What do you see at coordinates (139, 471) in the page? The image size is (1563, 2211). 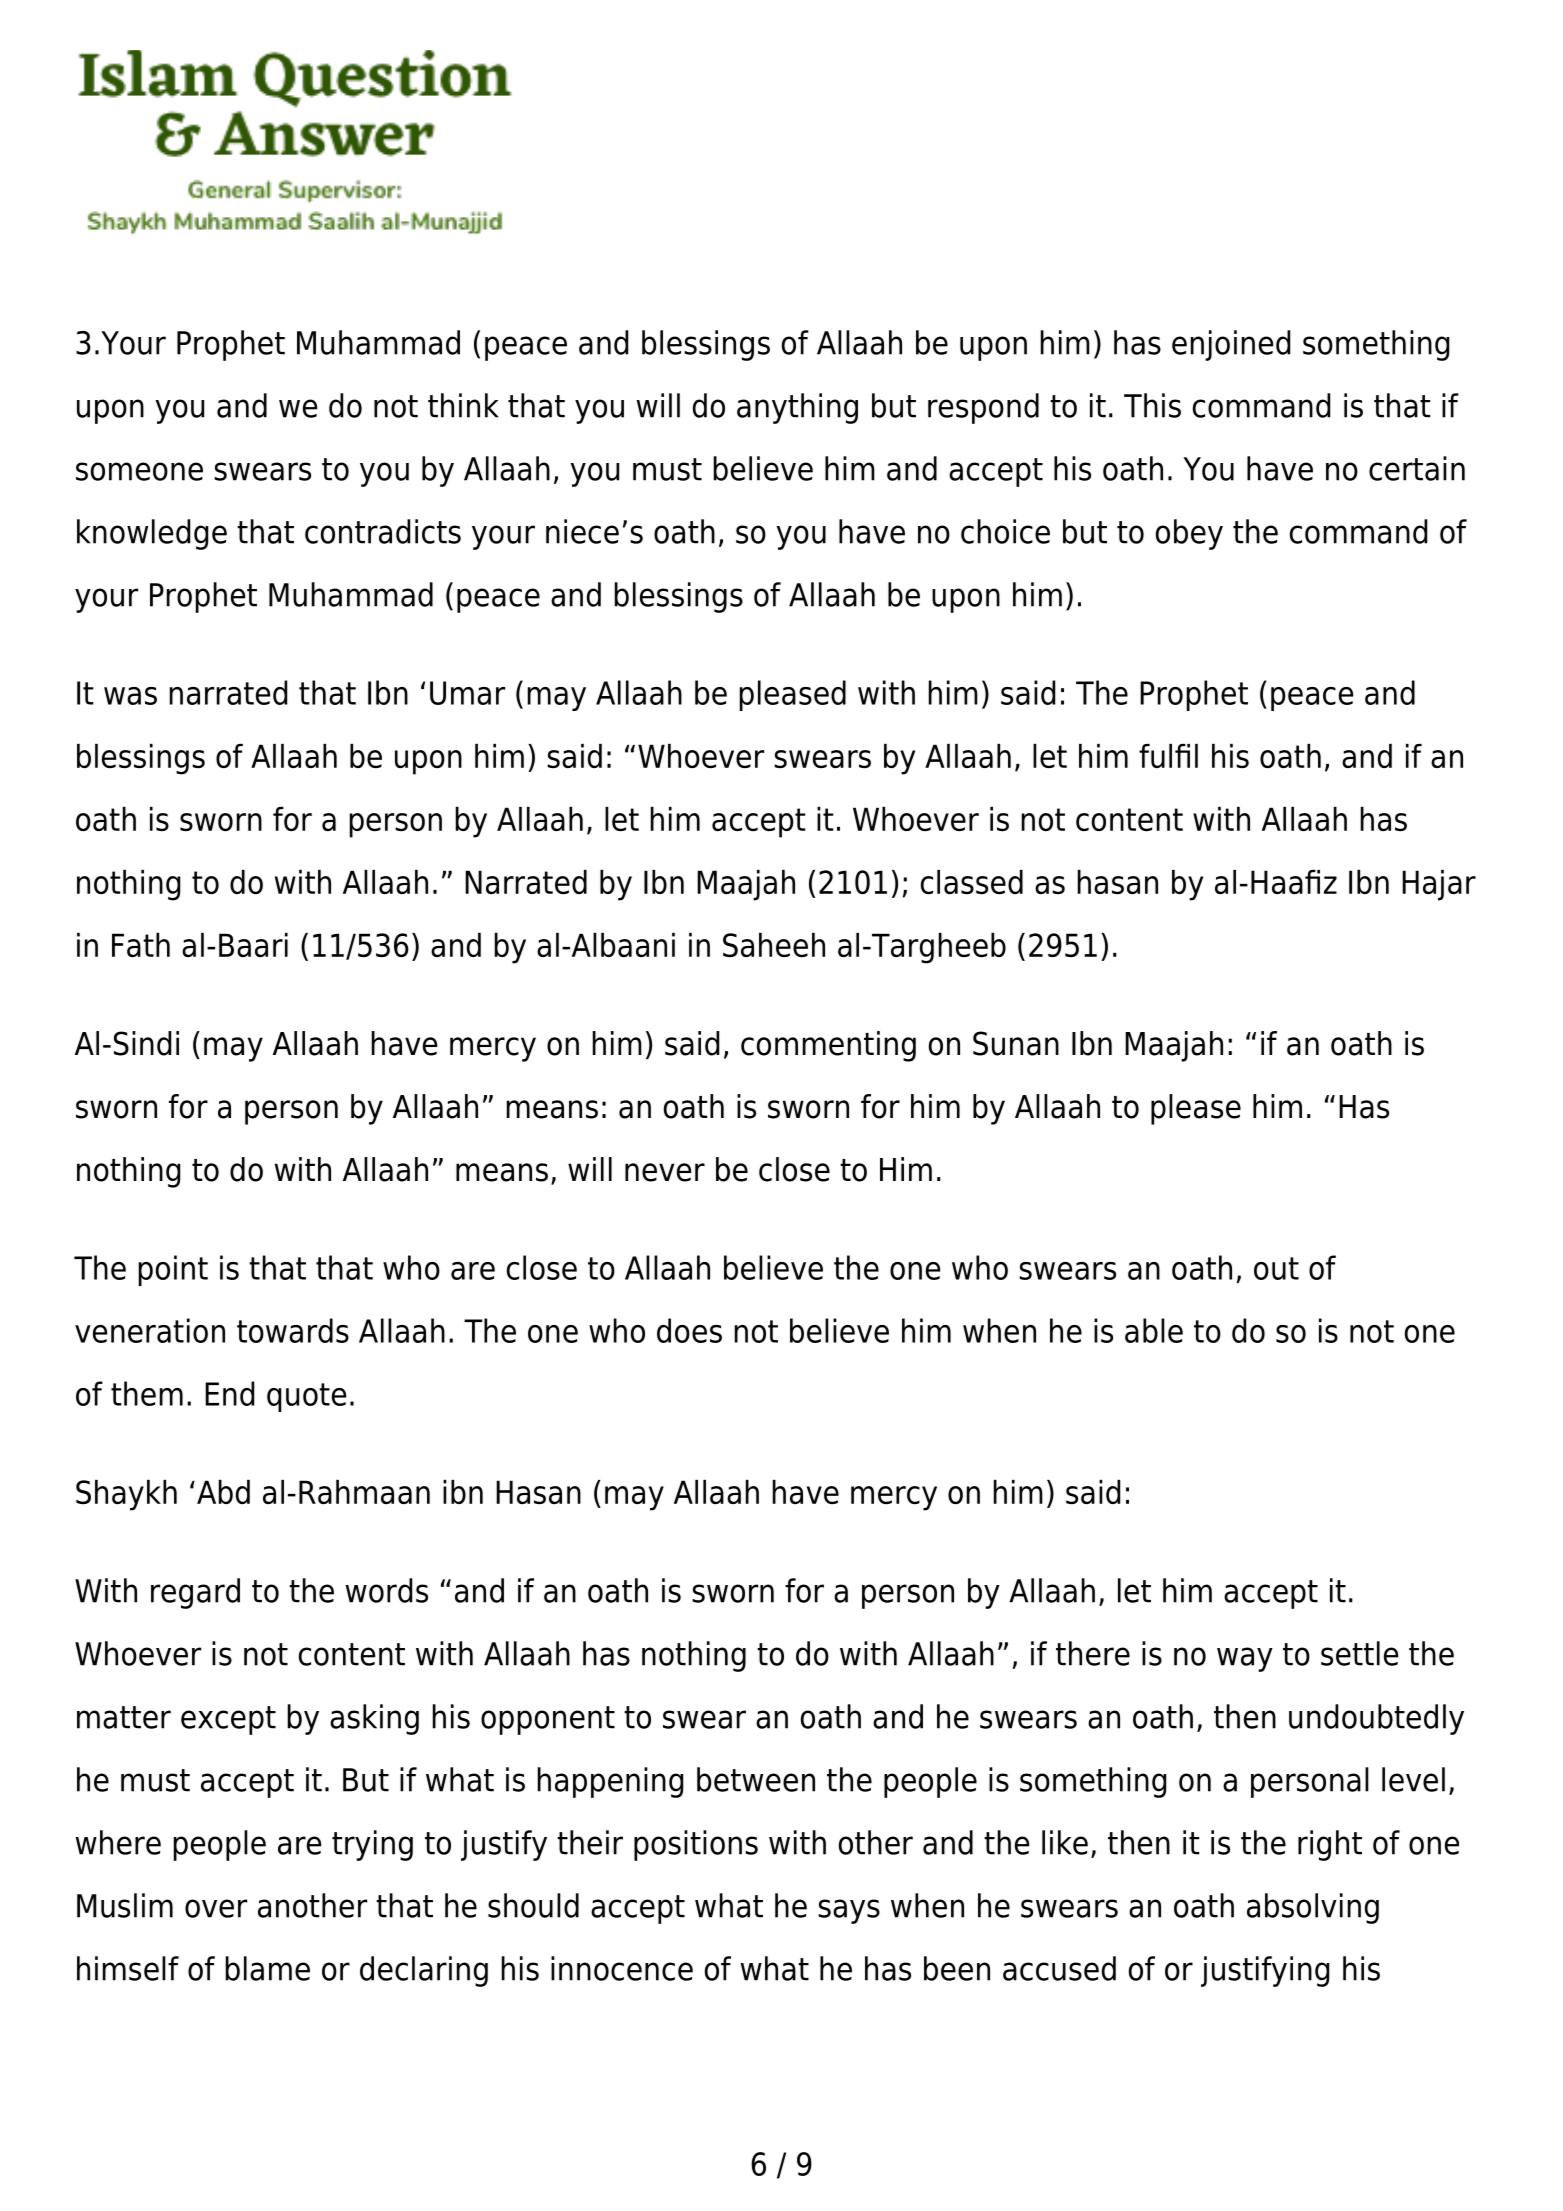 I see `someone` at bounding box center [139, 471].
